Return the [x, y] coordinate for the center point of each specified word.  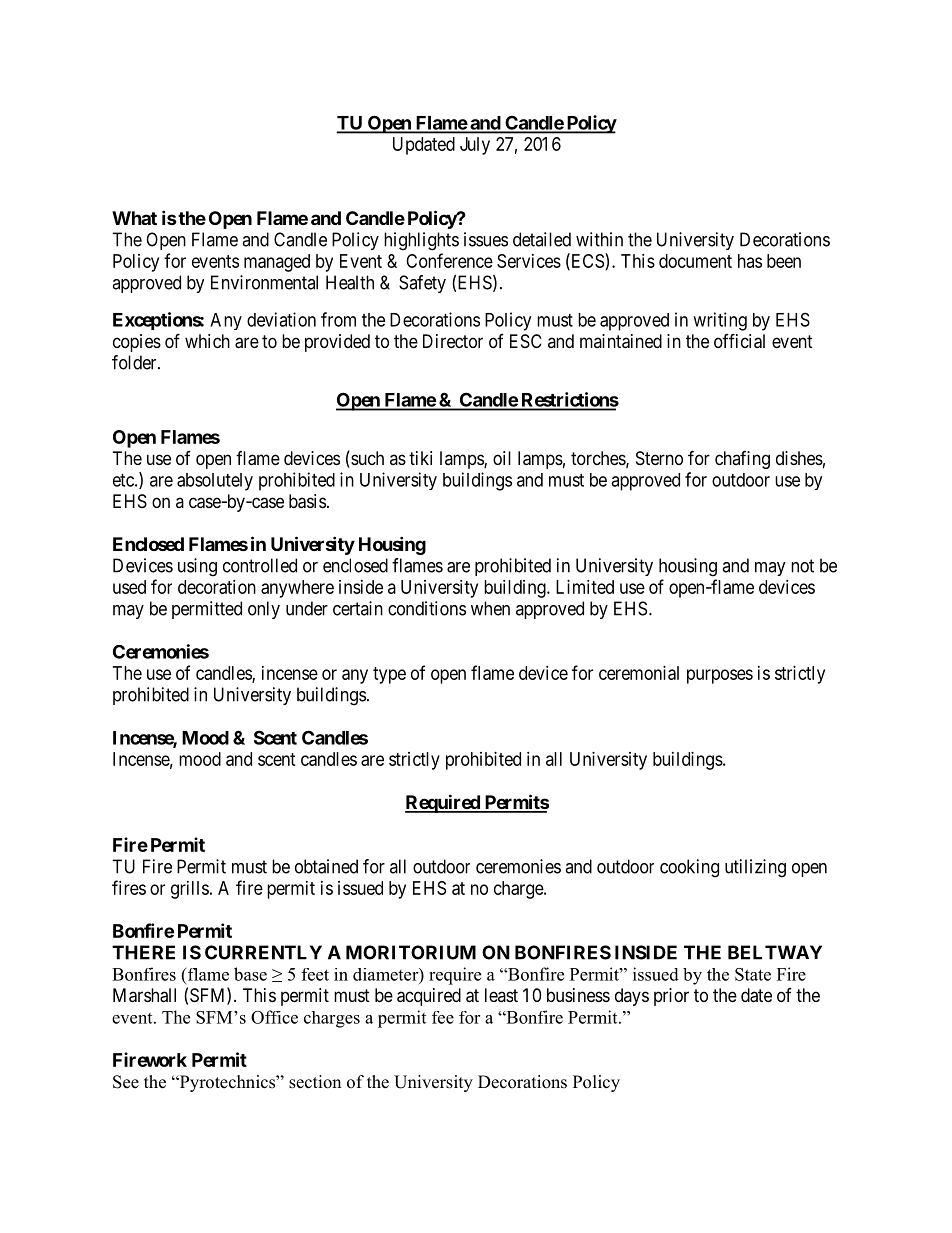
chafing [742, 460]
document [695, 261]
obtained [326, 866]
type [389, 675]
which [207, 341]
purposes [720, 676]
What [134, 218]
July [475, 146]
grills [190, 890]
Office [274, 1017]
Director [453, 341]
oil [502, 458]
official [739, 341]
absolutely [215, 482]
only [264, 610]
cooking [689, 868]
